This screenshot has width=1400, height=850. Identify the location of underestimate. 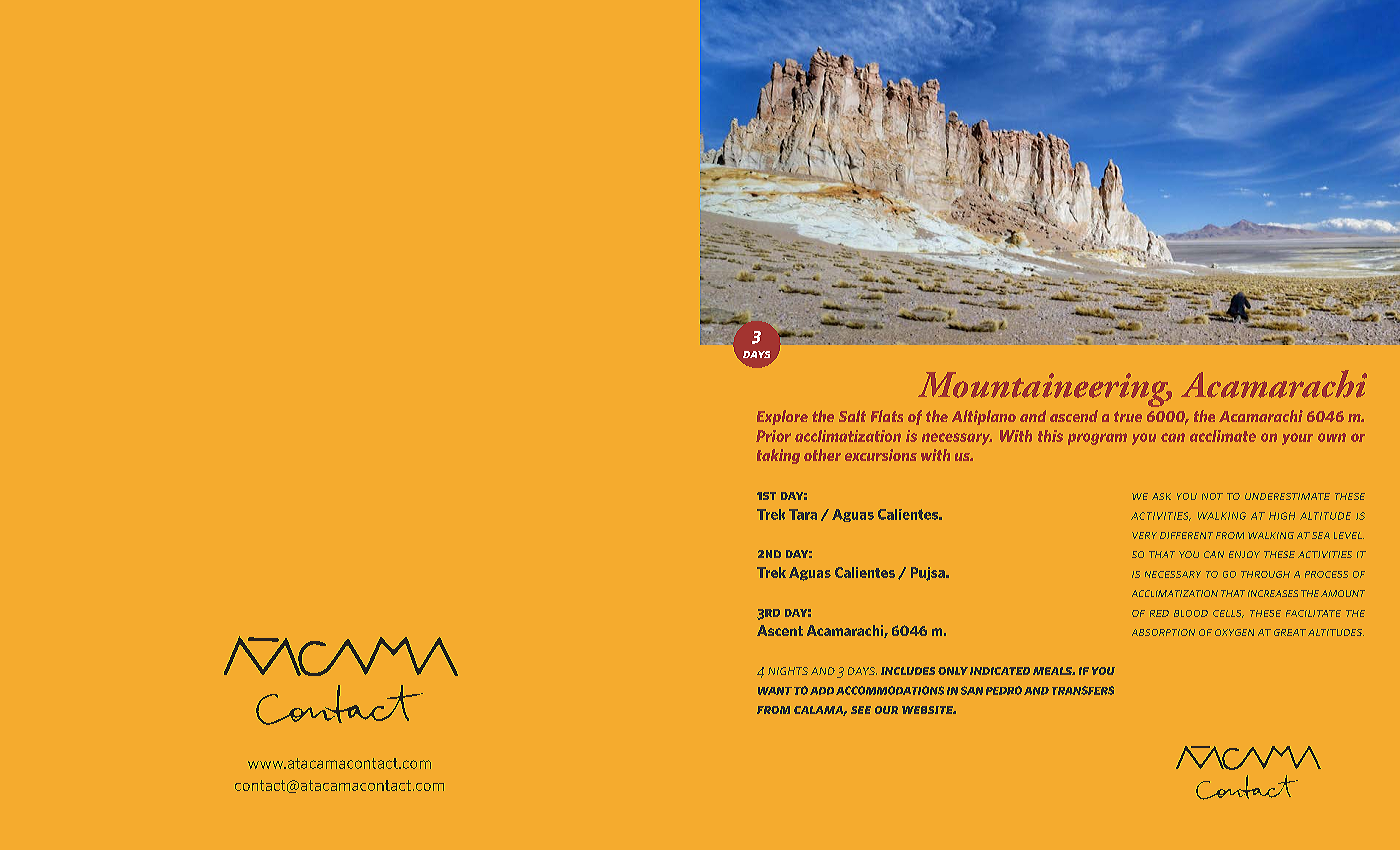
(1287, 496).
